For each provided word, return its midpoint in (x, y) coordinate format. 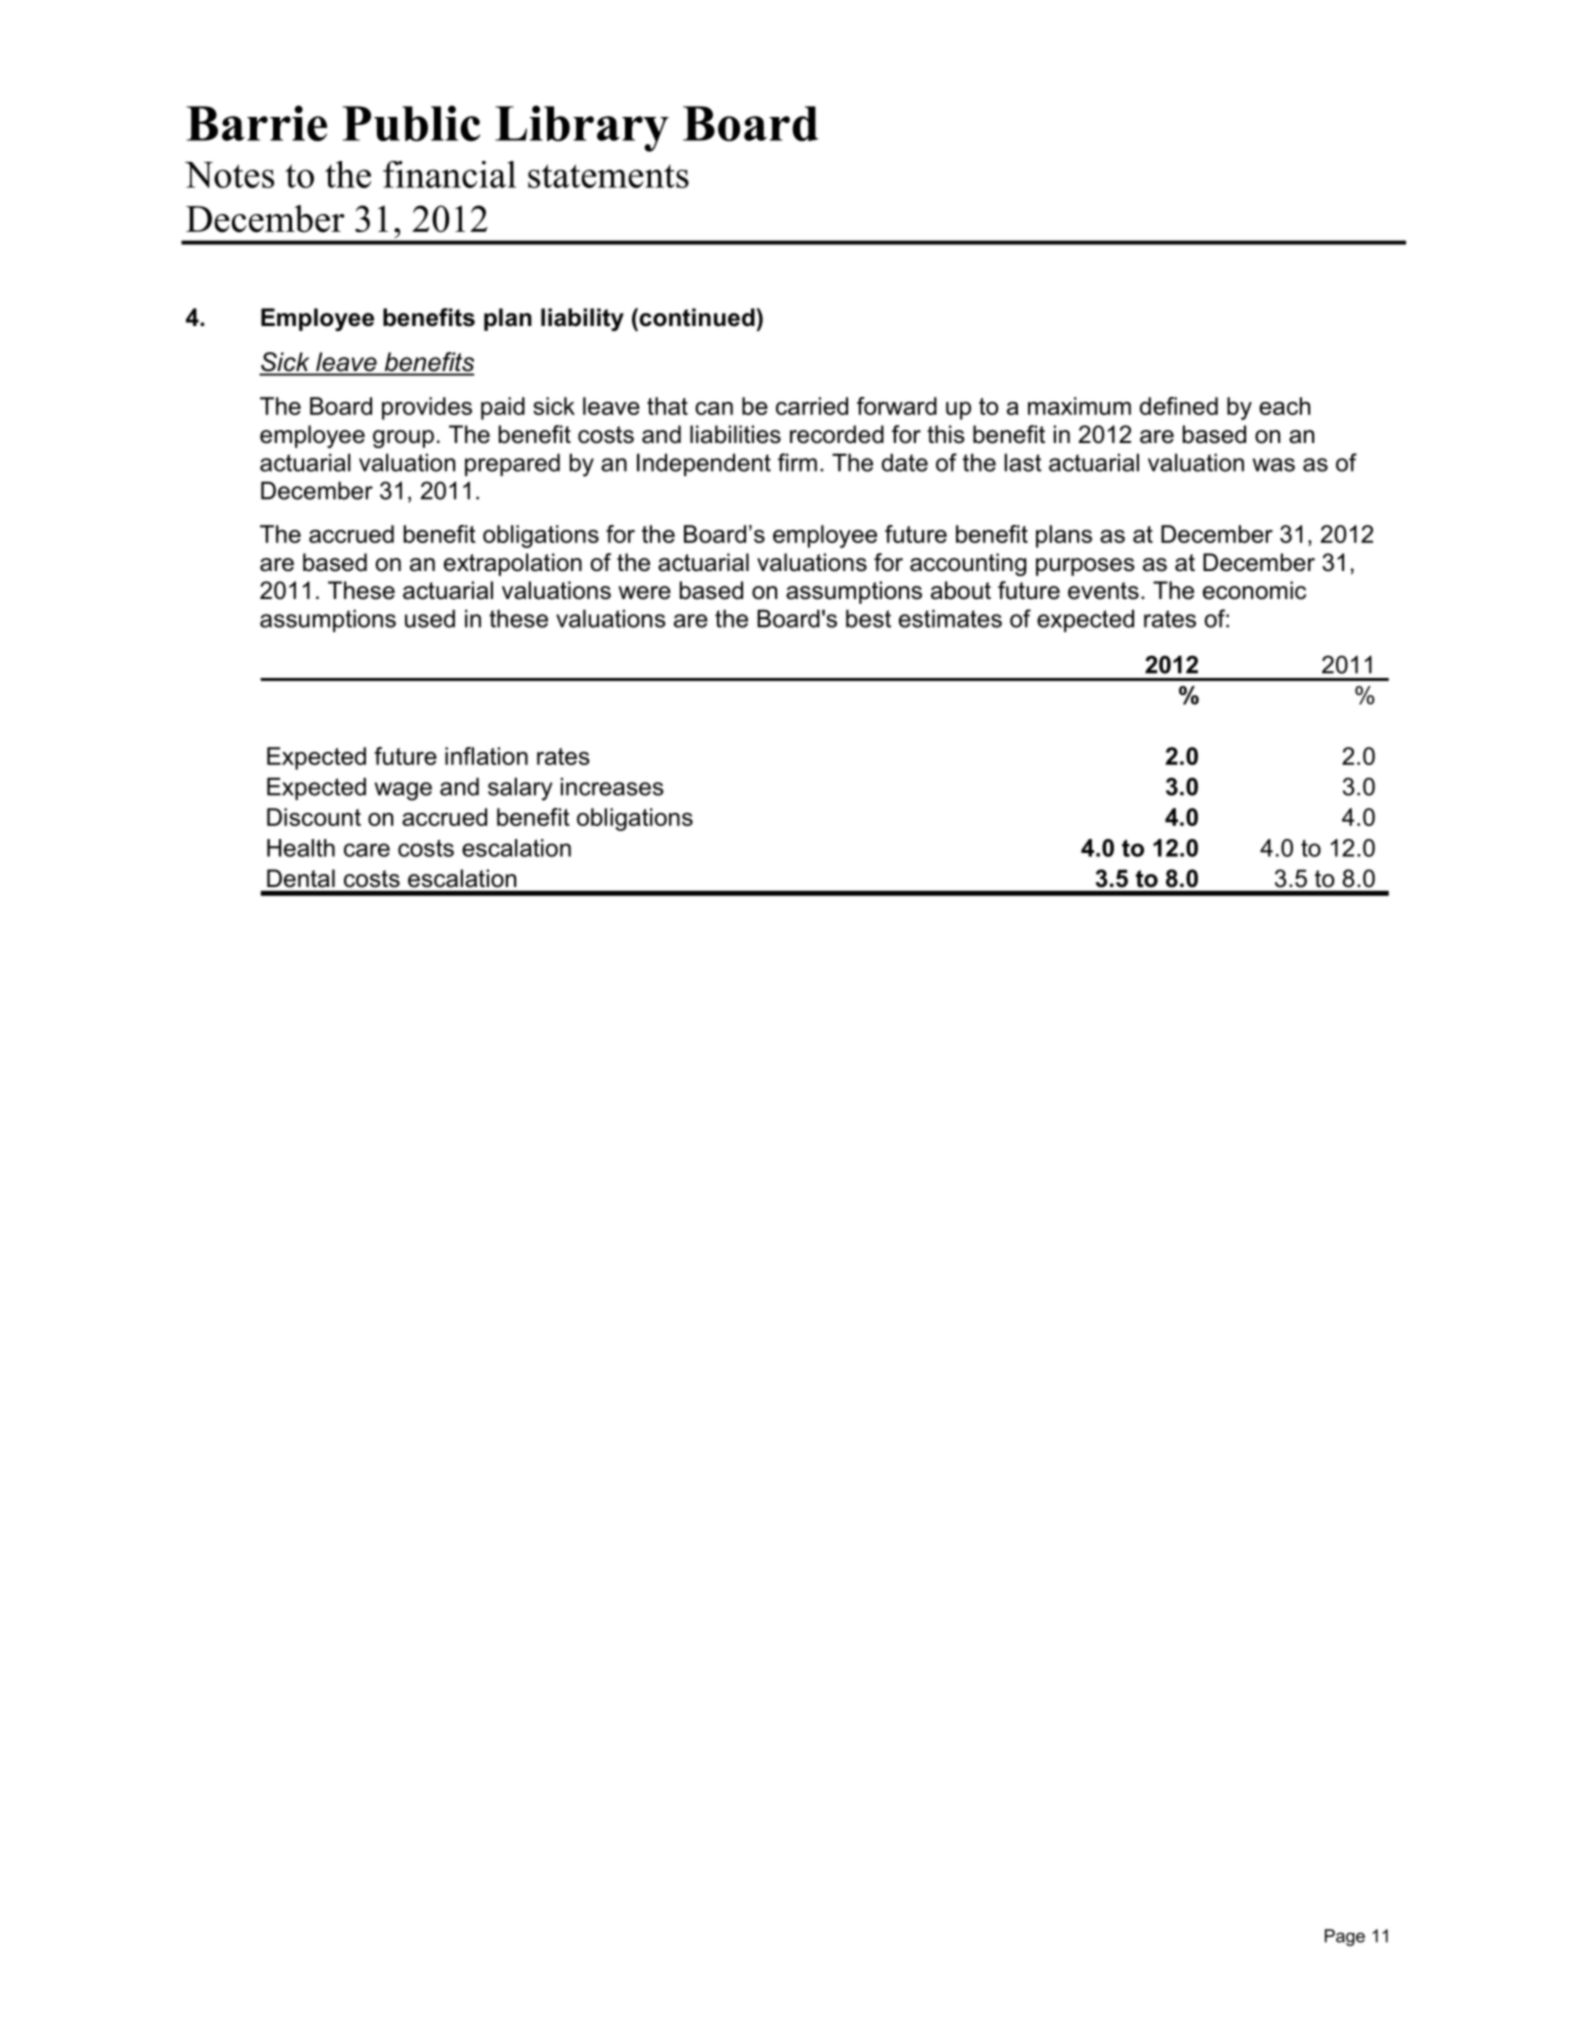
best (868, 618)
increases (612, 787)
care (367, 850)
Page (1345, 1937)
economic (1254, 590)
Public (411, 123)
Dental (301, 878)
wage (403, 791)
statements (608, 176)
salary (520, 789)
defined (1179, 406)
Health (301, 848)
